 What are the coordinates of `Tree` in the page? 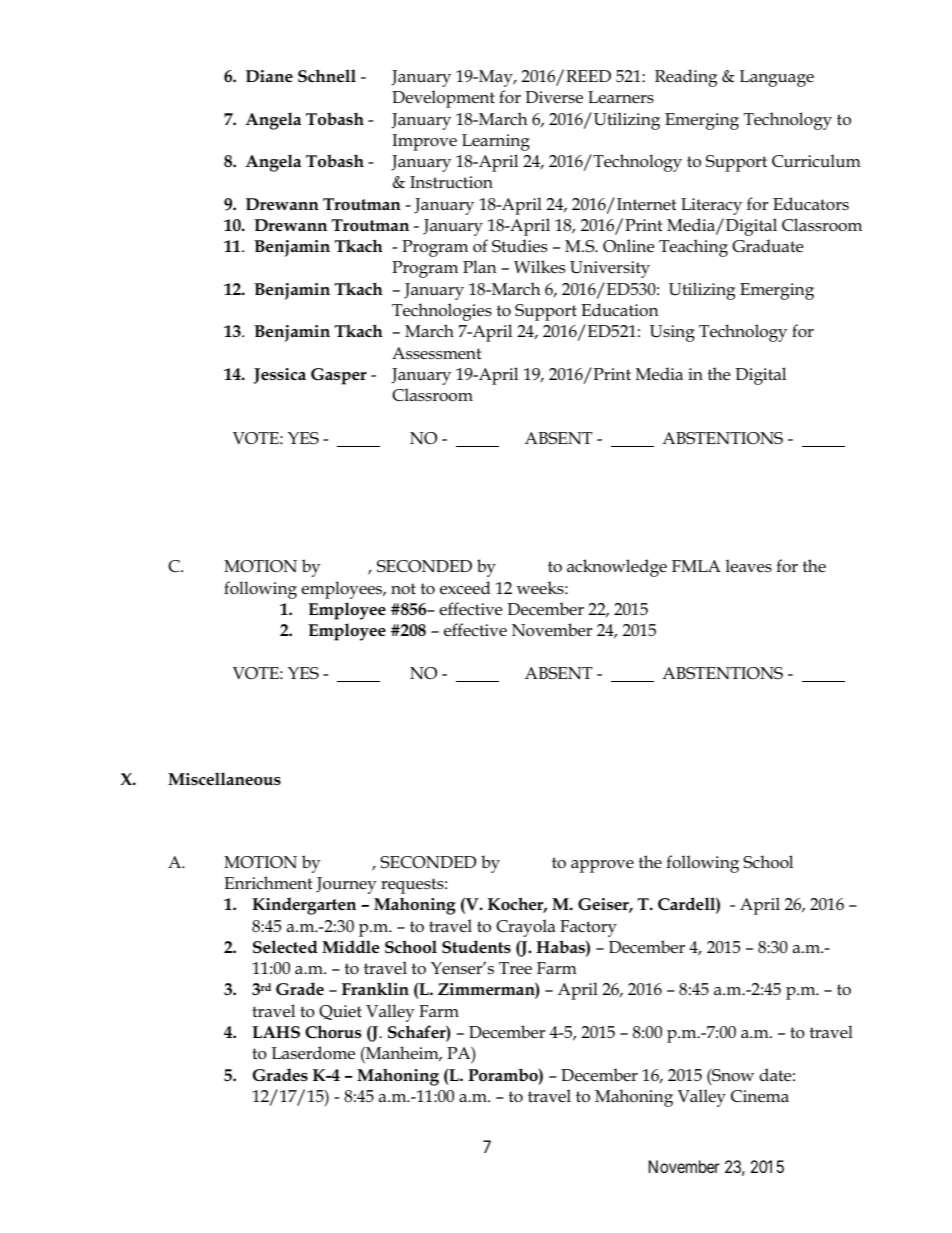 It's located at (515, 968).
